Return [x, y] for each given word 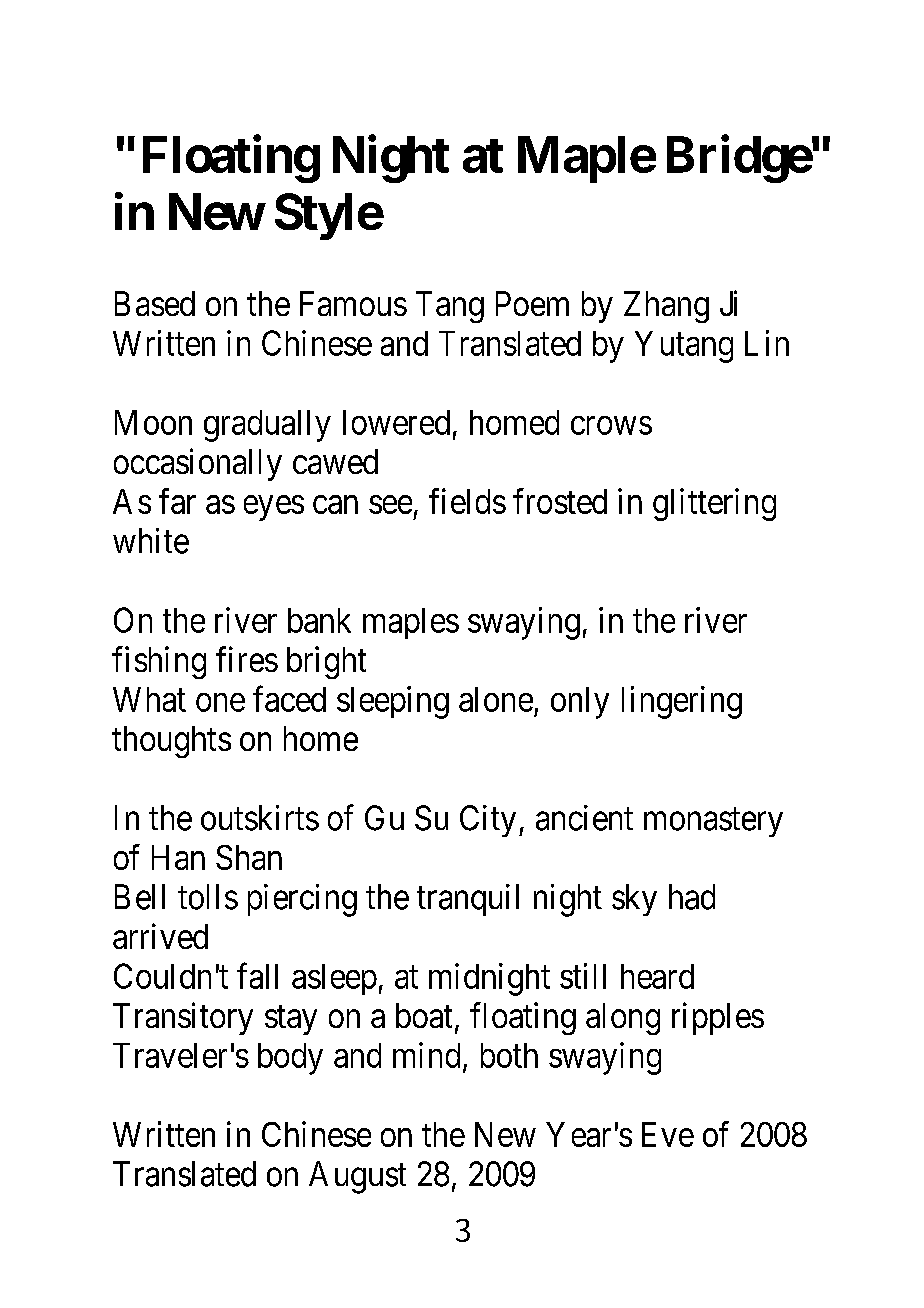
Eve [668, 1134]
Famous [353, 303]
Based [155, 303]
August [357, 1177]
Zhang [666, 307]
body [290, 1059]
